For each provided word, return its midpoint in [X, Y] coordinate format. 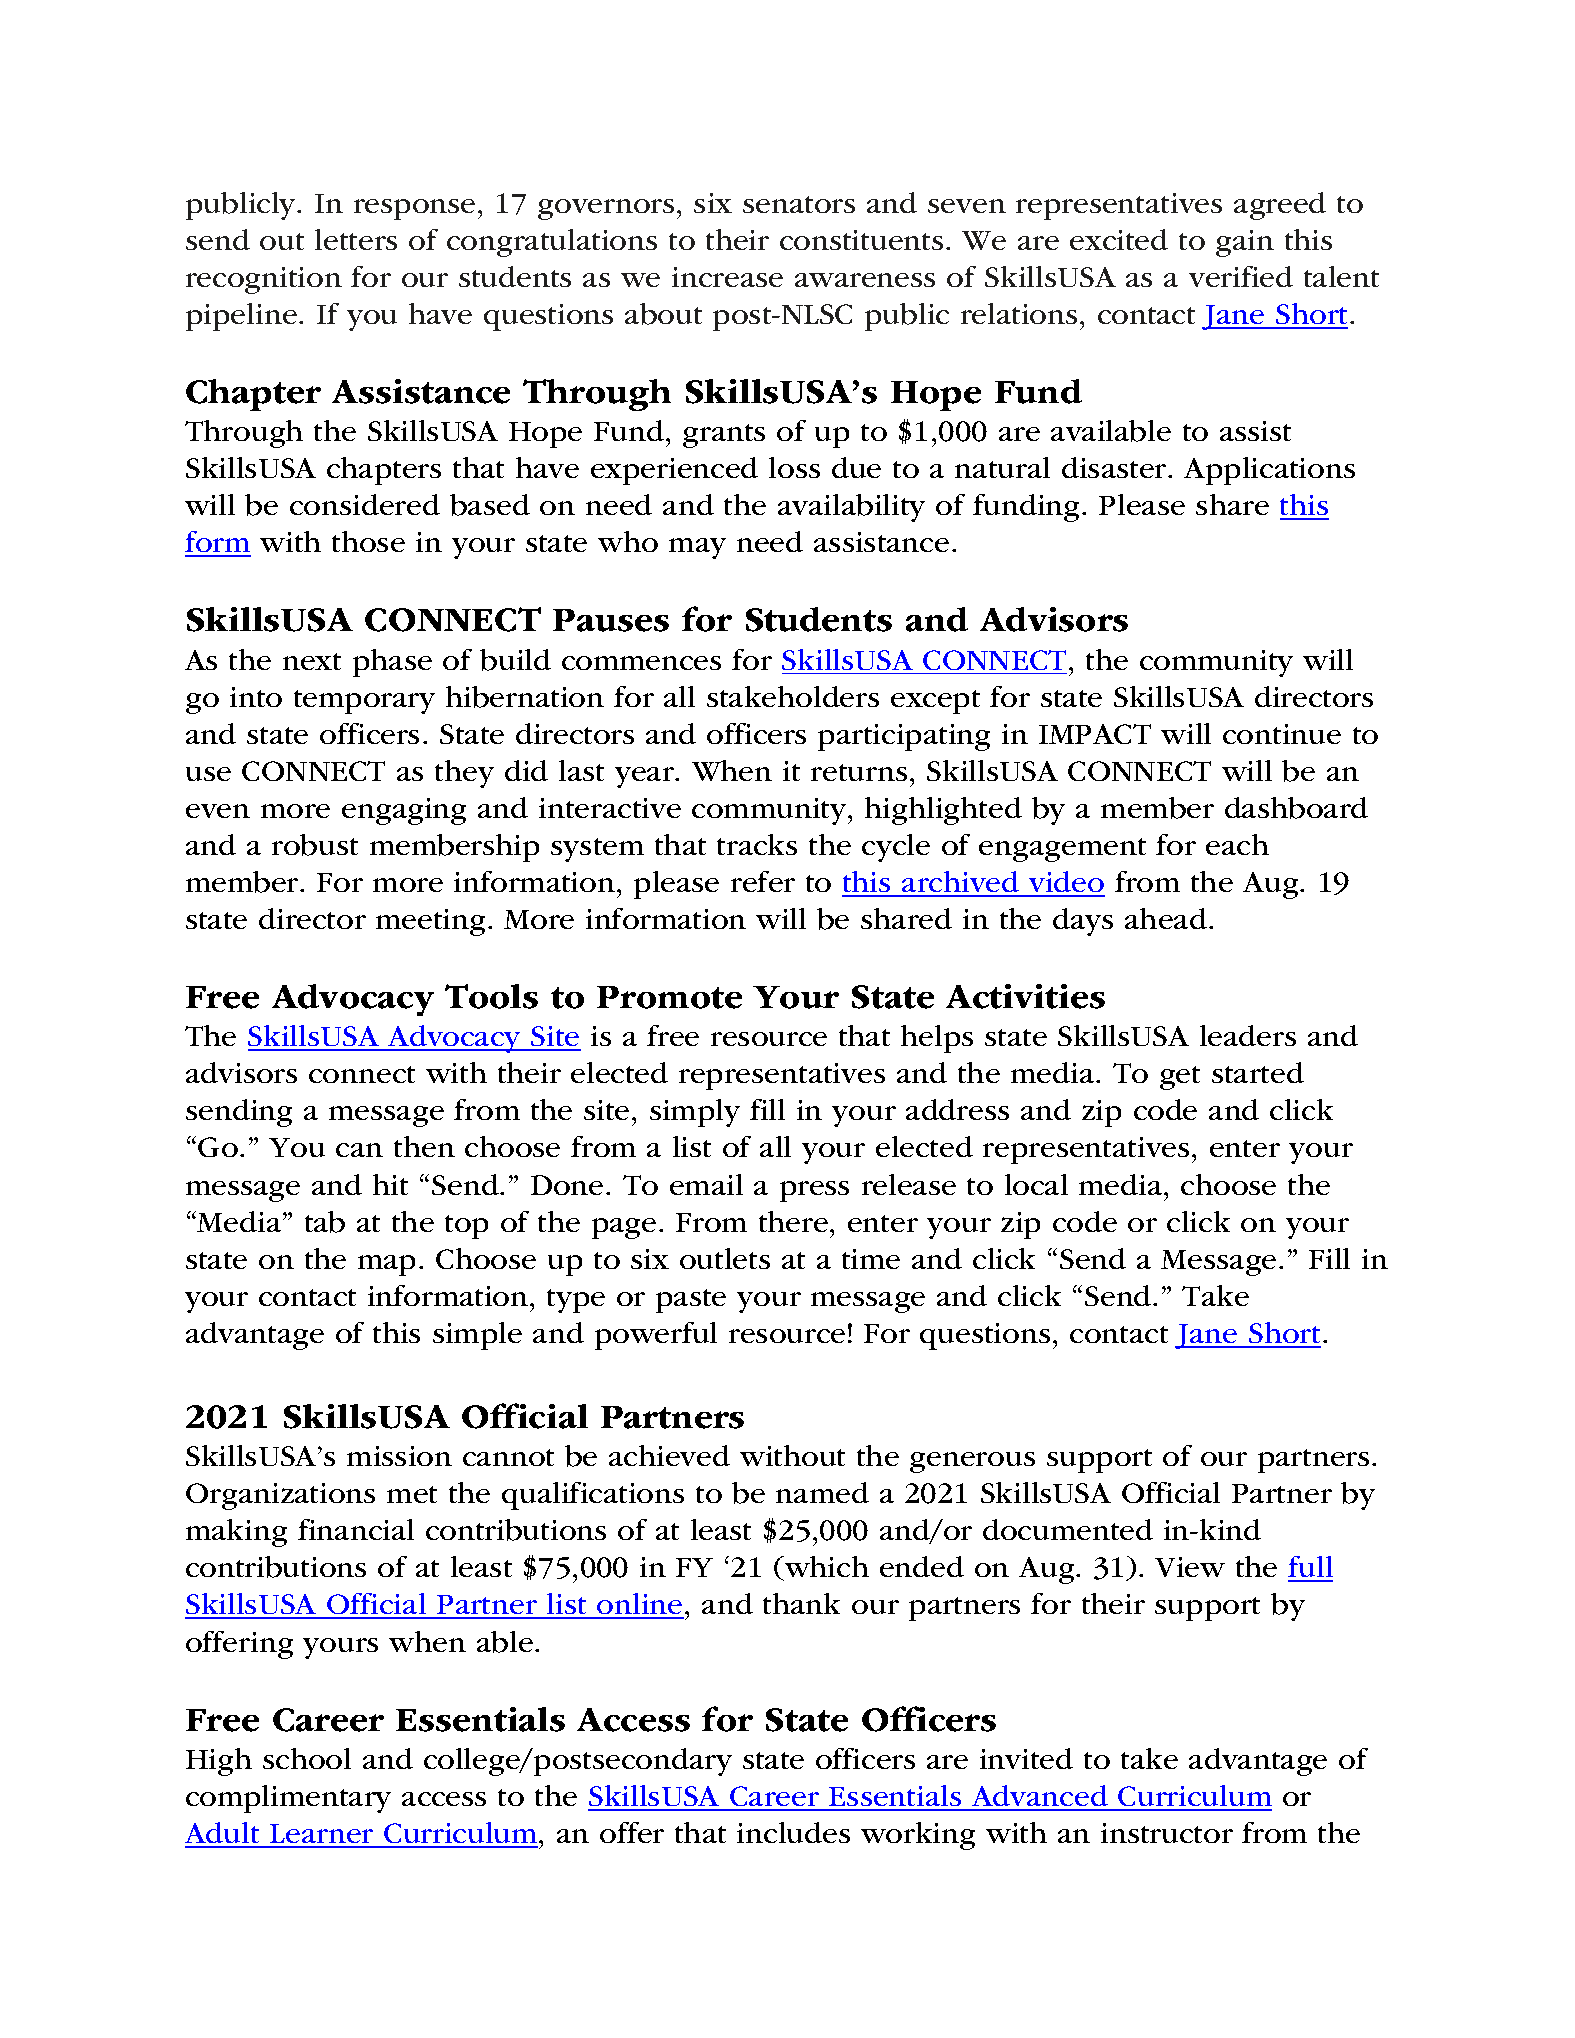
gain [1245, 243]
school [307, 1758]
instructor [1167, 1833]
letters [356, 239]
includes [793, 1832]
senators [799, 204]
